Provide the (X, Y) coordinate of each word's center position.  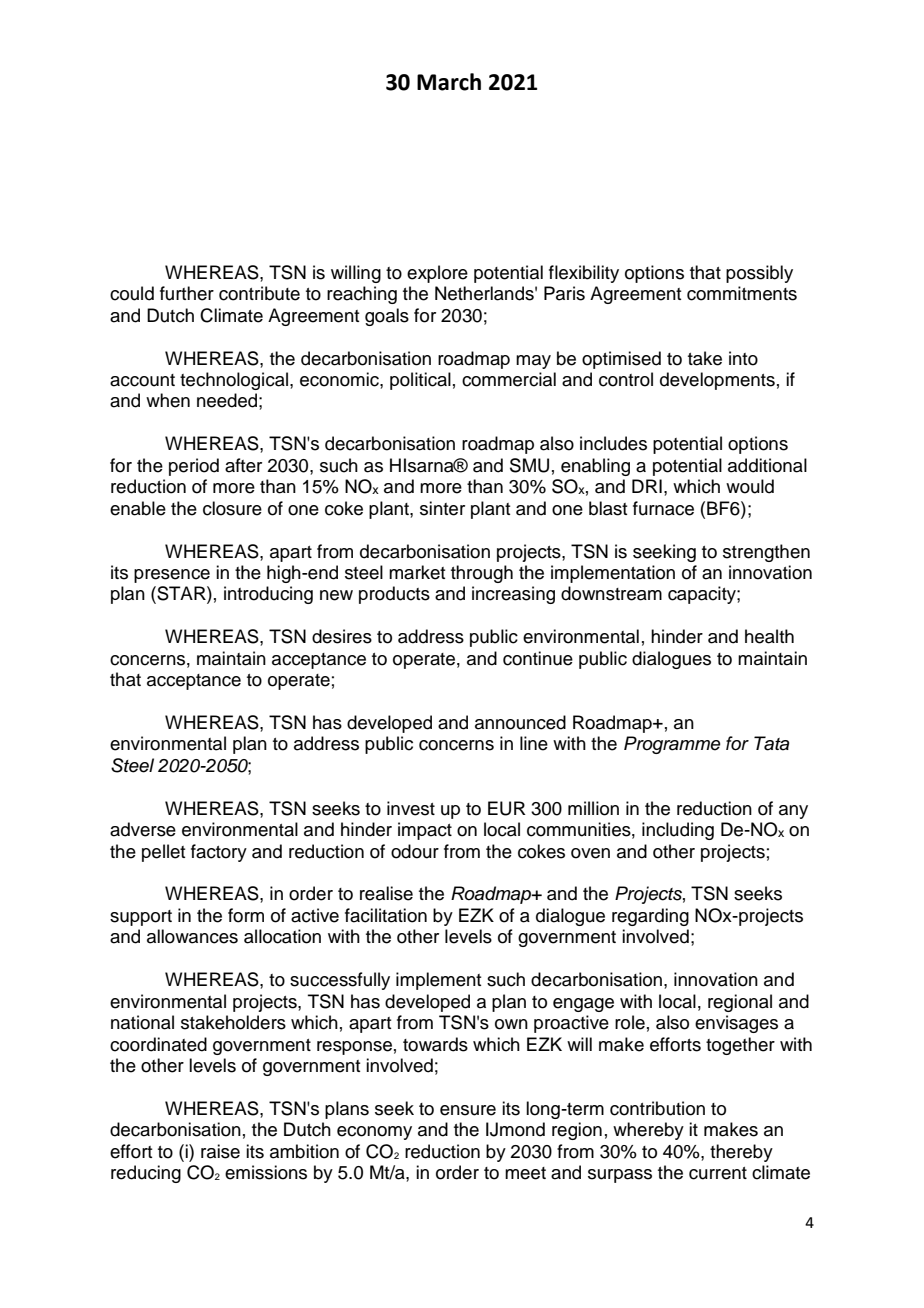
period (194, 467)
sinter (442, 508)
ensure (468, 1110)
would (750, 486)
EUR (507, 808)
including (678, 831)
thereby (741, 1153)
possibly (759, 274)
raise (220, 1151)
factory (219, 853)
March (449, 82)
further (187, 293)
